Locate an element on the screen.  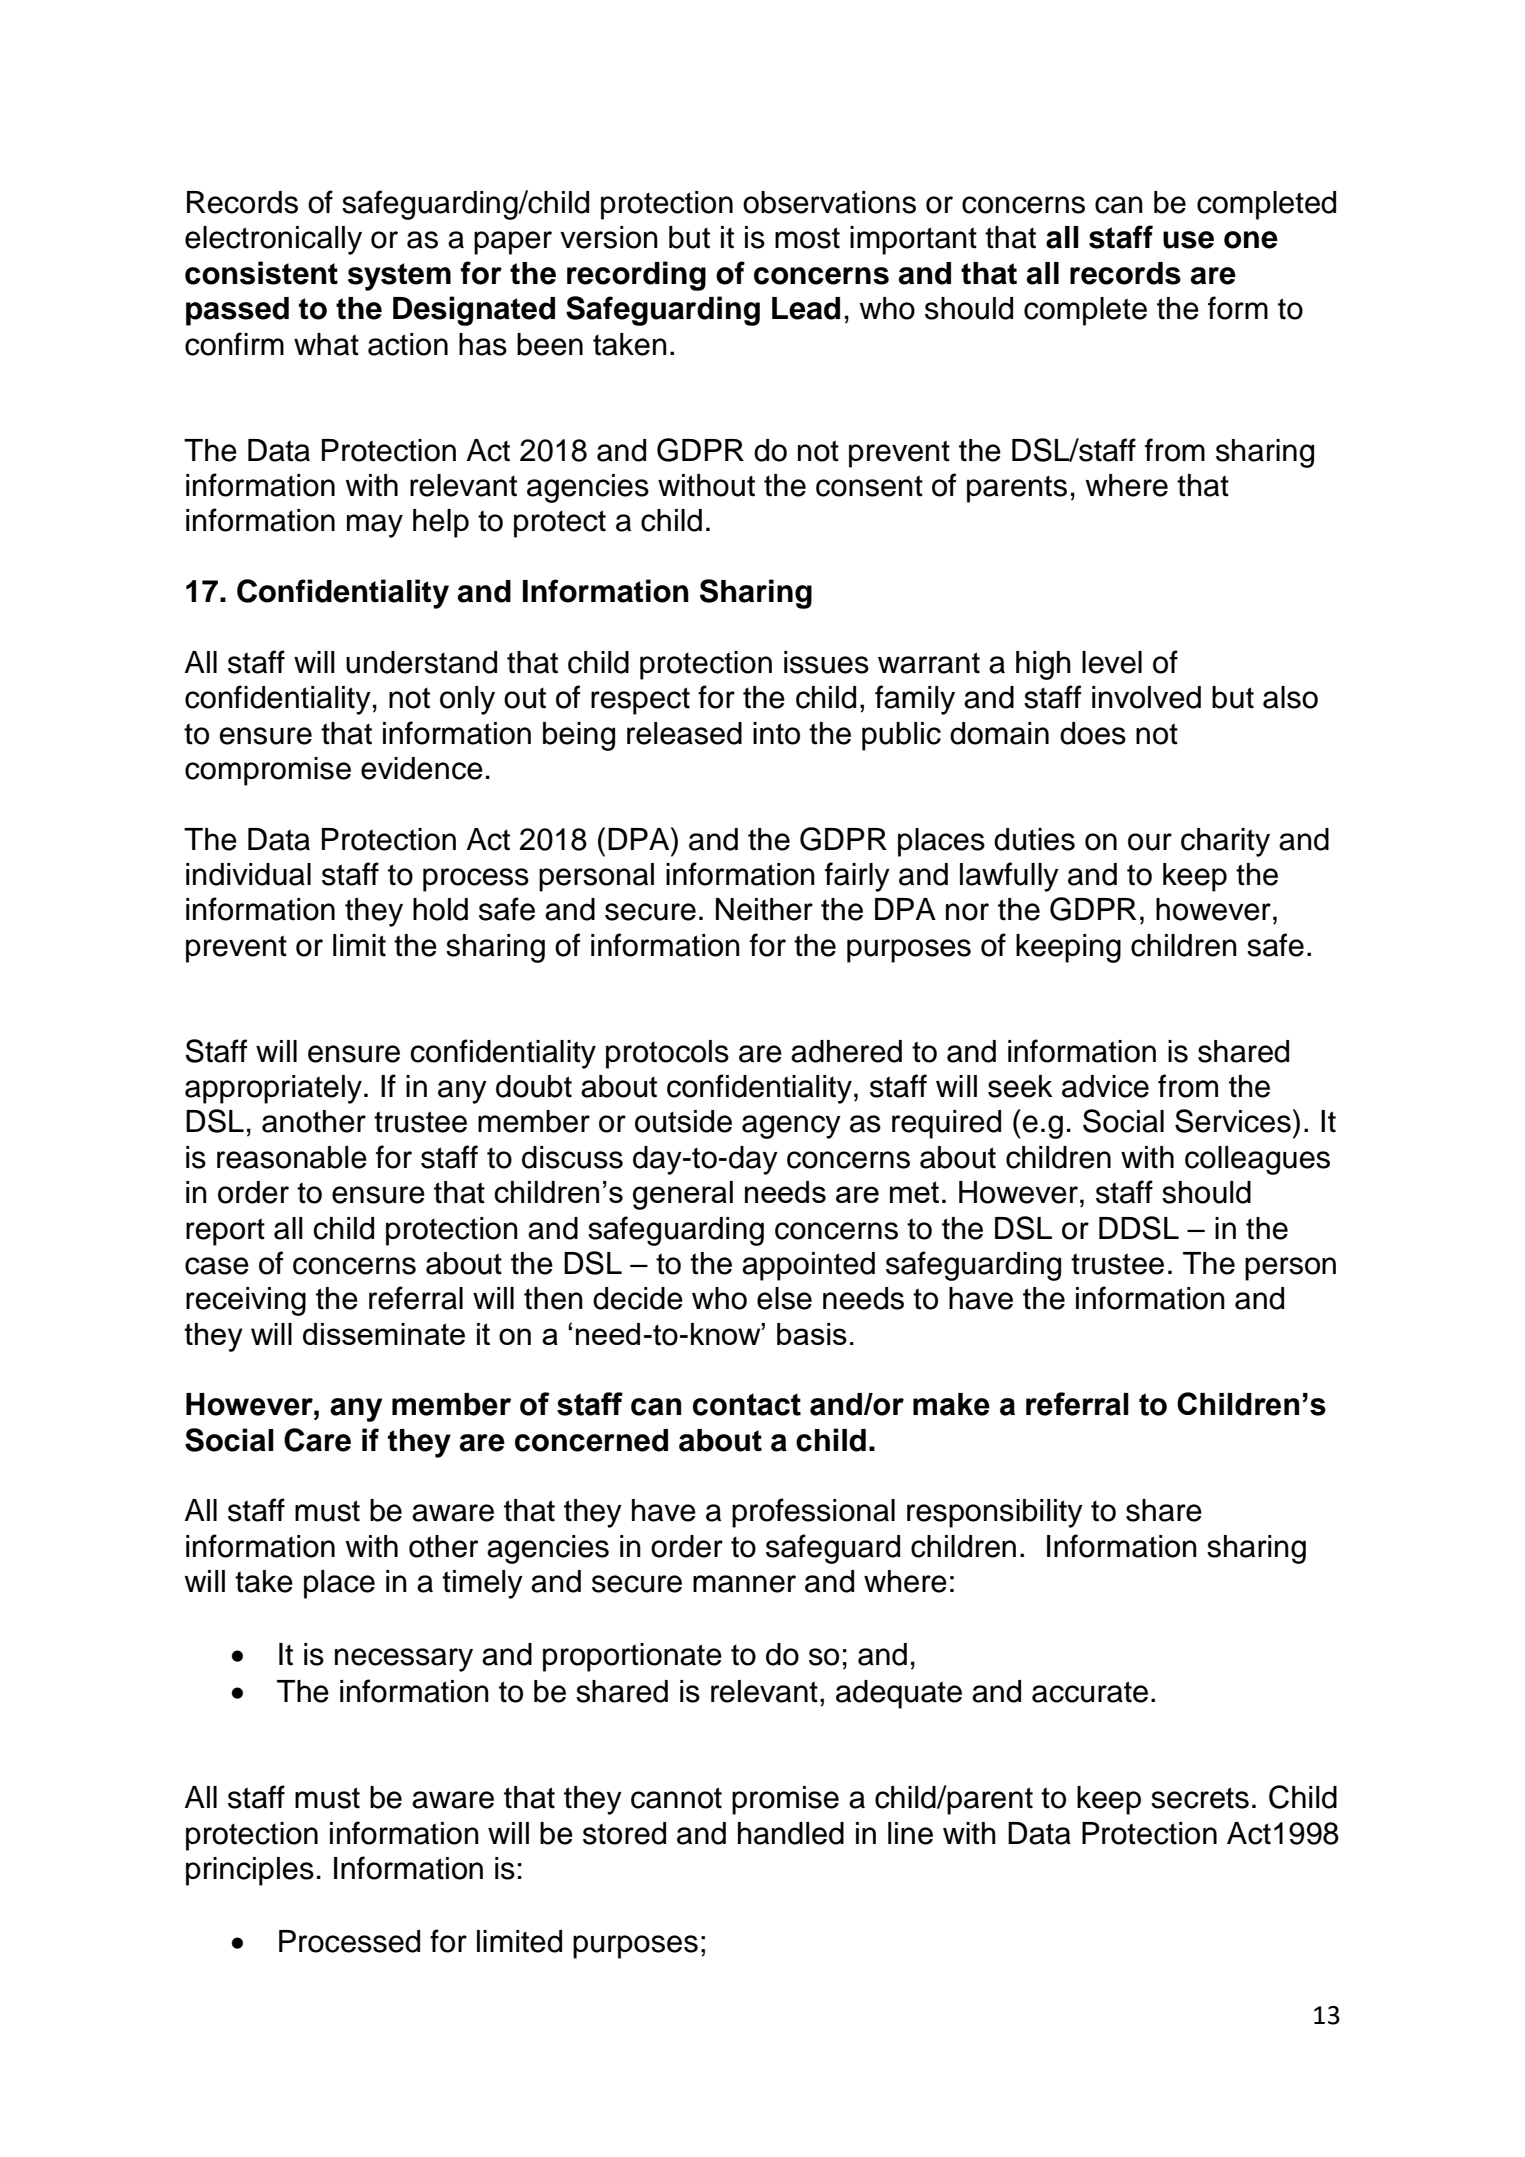
system is located at coordinates (399, 277).
